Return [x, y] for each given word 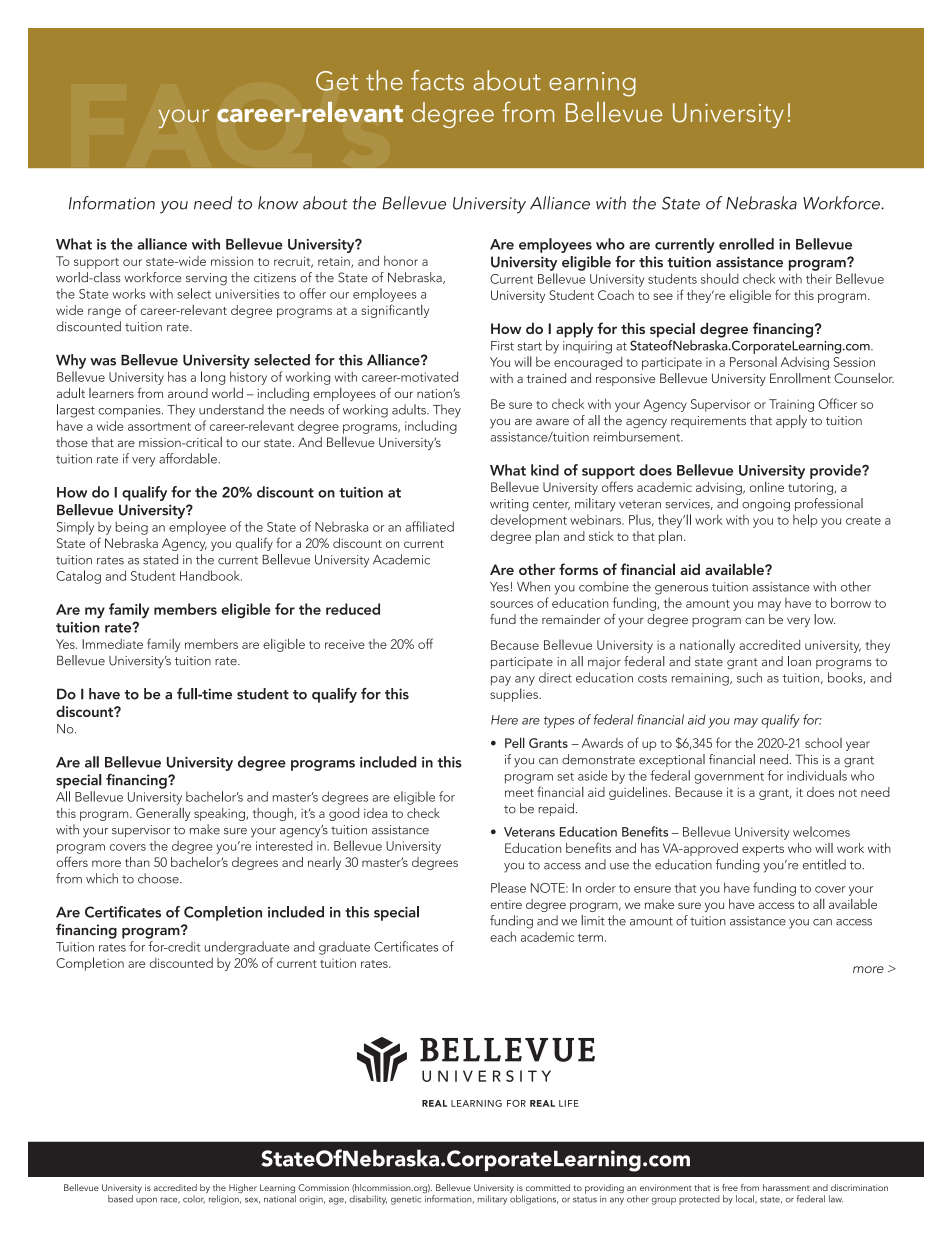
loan [799, 661]
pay [501, 681]
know [278, 203]
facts [437, 80]
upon [146, 1201]
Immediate [112, 644]
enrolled [746, 244]
